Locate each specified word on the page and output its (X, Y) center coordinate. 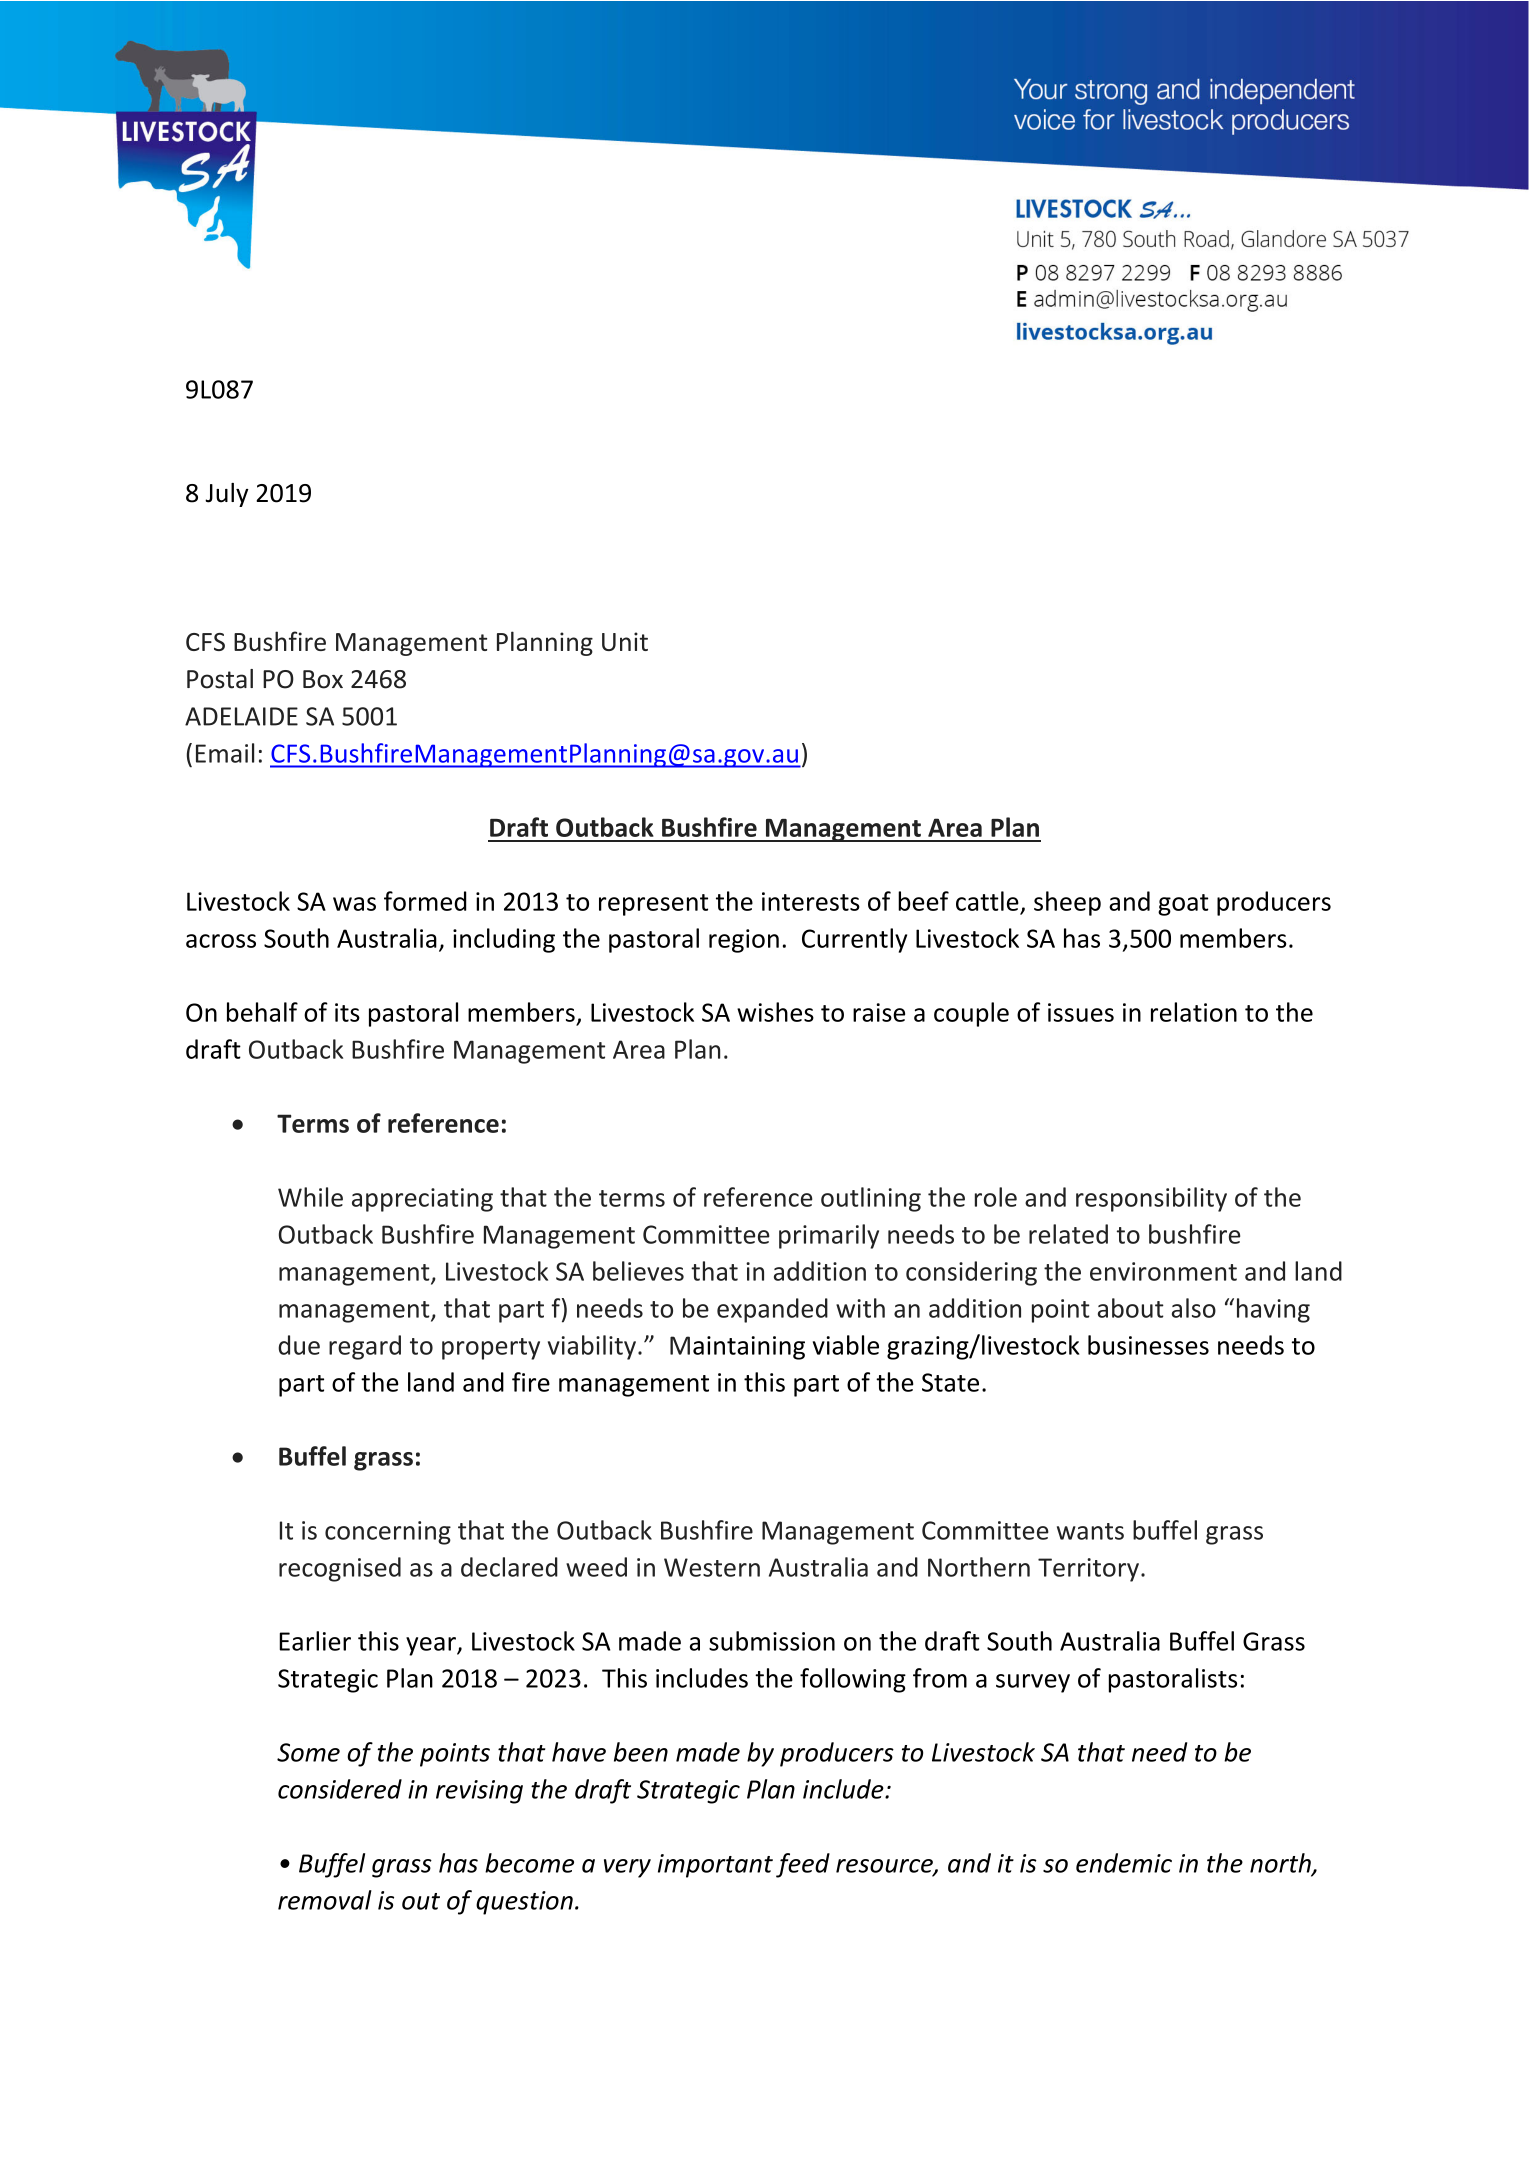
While (310, 1197)
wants (1090, 1531)
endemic (1124, 1863)
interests (811, 901)
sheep (1067, 903)
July (227, 495)
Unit (625, 641)
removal (325, 1900)
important (715, 1866)
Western (712, 1567)
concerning (388, 1533)
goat (1183, 905)
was (354, 904)
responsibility (1151, 1199)
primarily (829, 1236)
